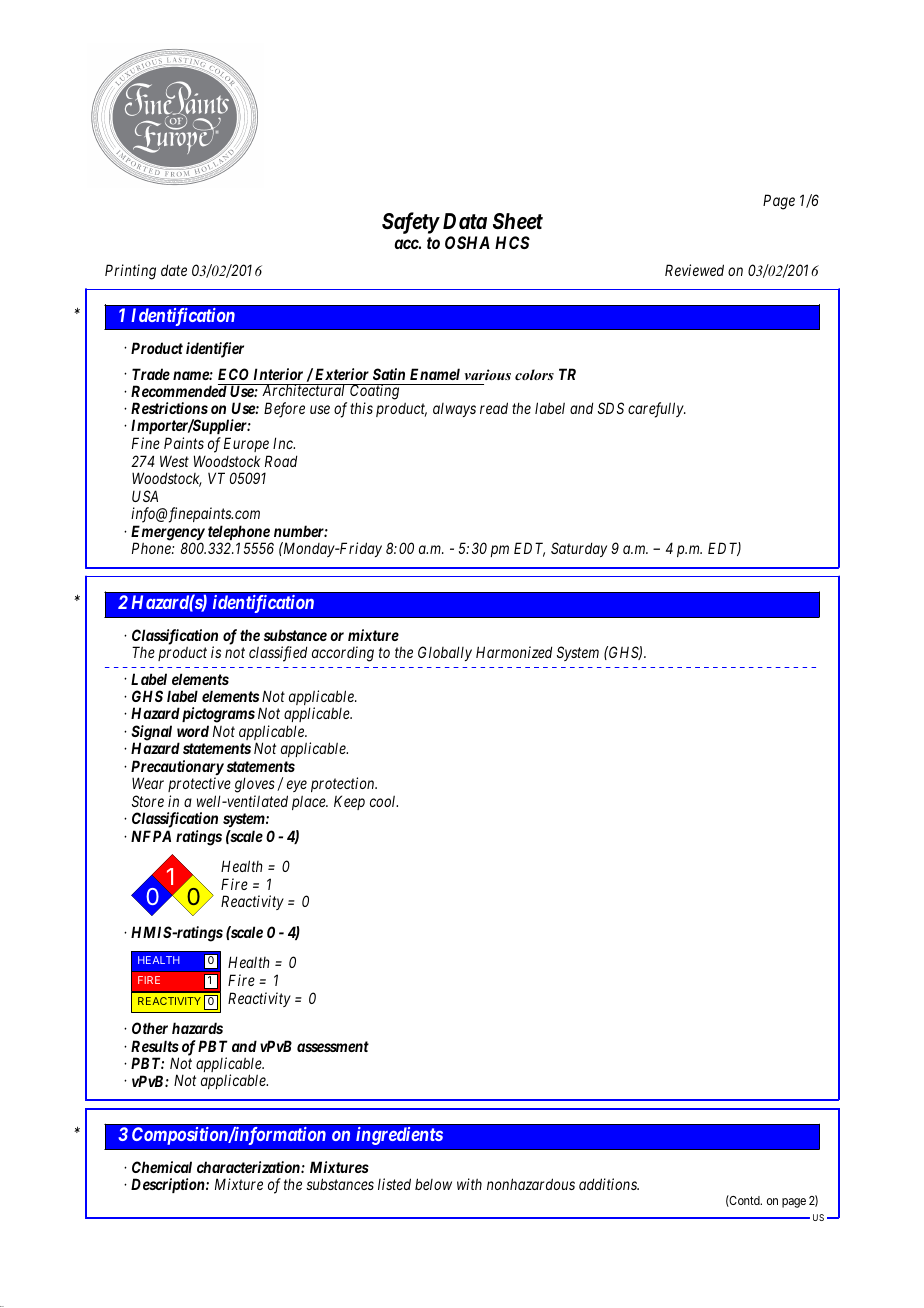 The width and height of the screenshot is (924, 1308). I want to click on Chemical, so click(162, 1167).
